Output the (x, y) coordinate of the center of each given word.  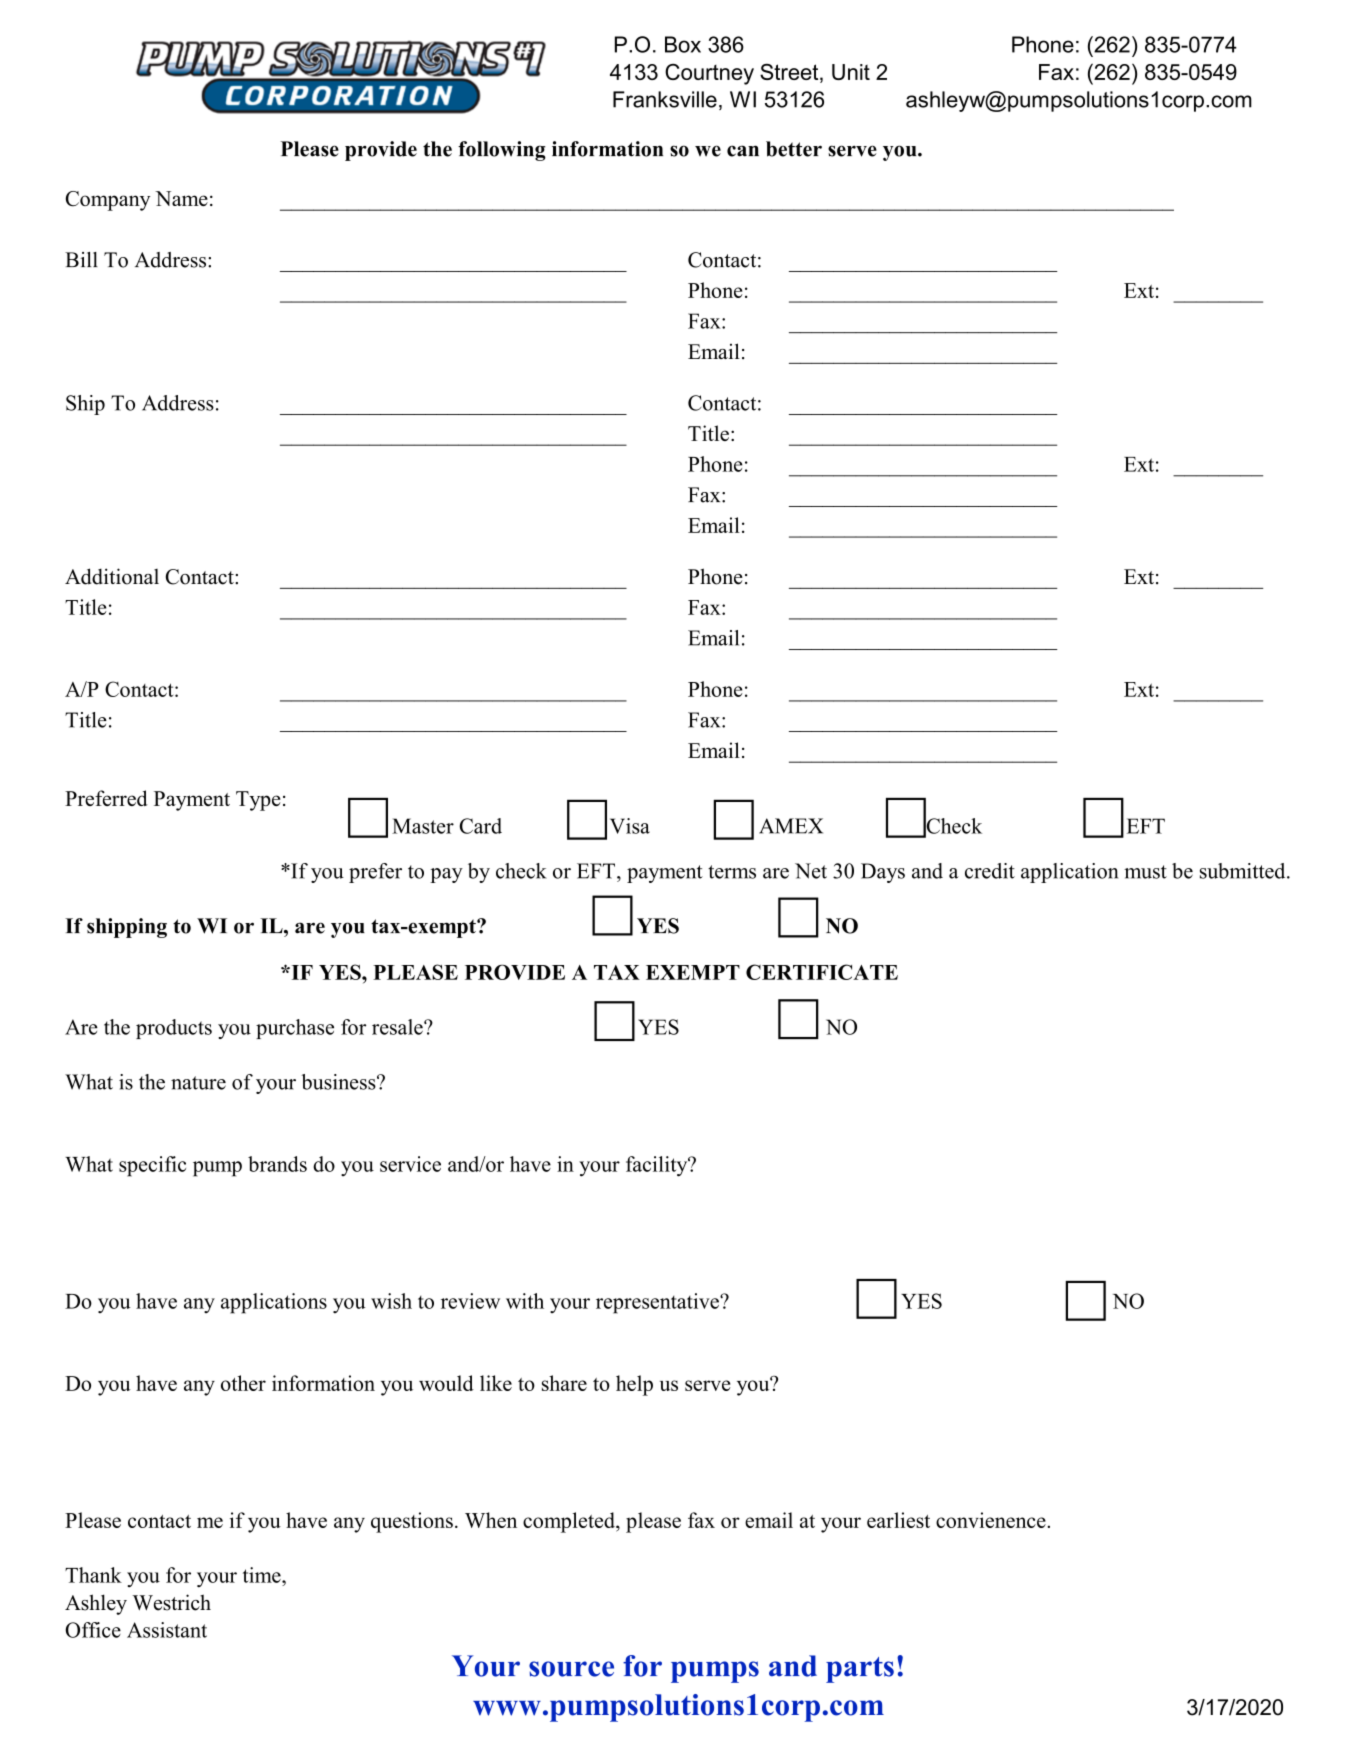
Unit (851, 72)
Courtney (709, 74)
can (743, 151)
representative (658, 1303)
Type (258, 801)
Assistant (167, 1630)
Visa (630, 826)
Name (181, 198)
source (571, 1669)
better (794, 149)
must (1145, 872)
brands (277, 1164)
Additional (112, 576)
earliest (898, 1520)
